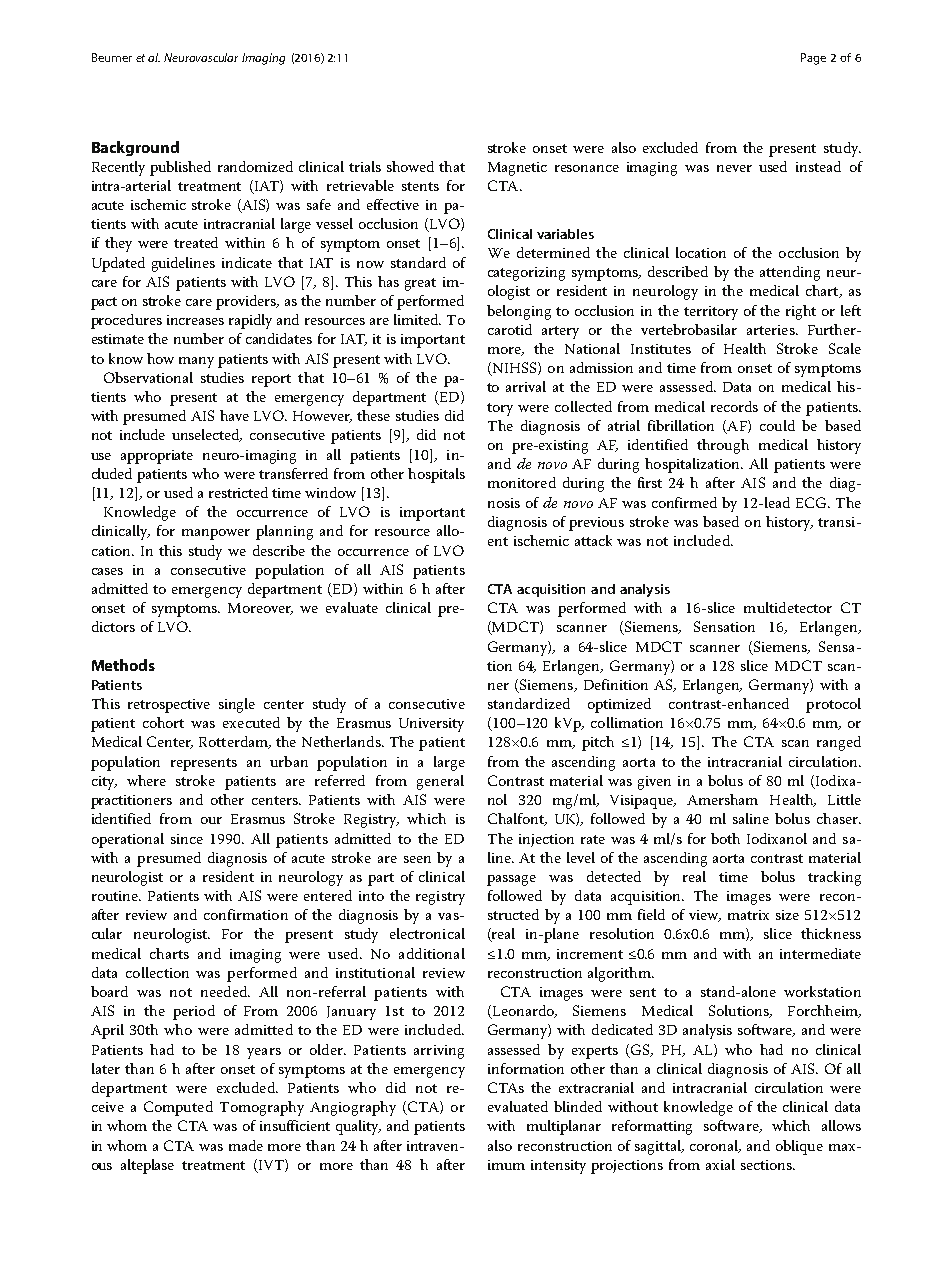 Image resolution: width=952 pixels, height=1265 pixels. I want to click on Page, so click(813, 59).
